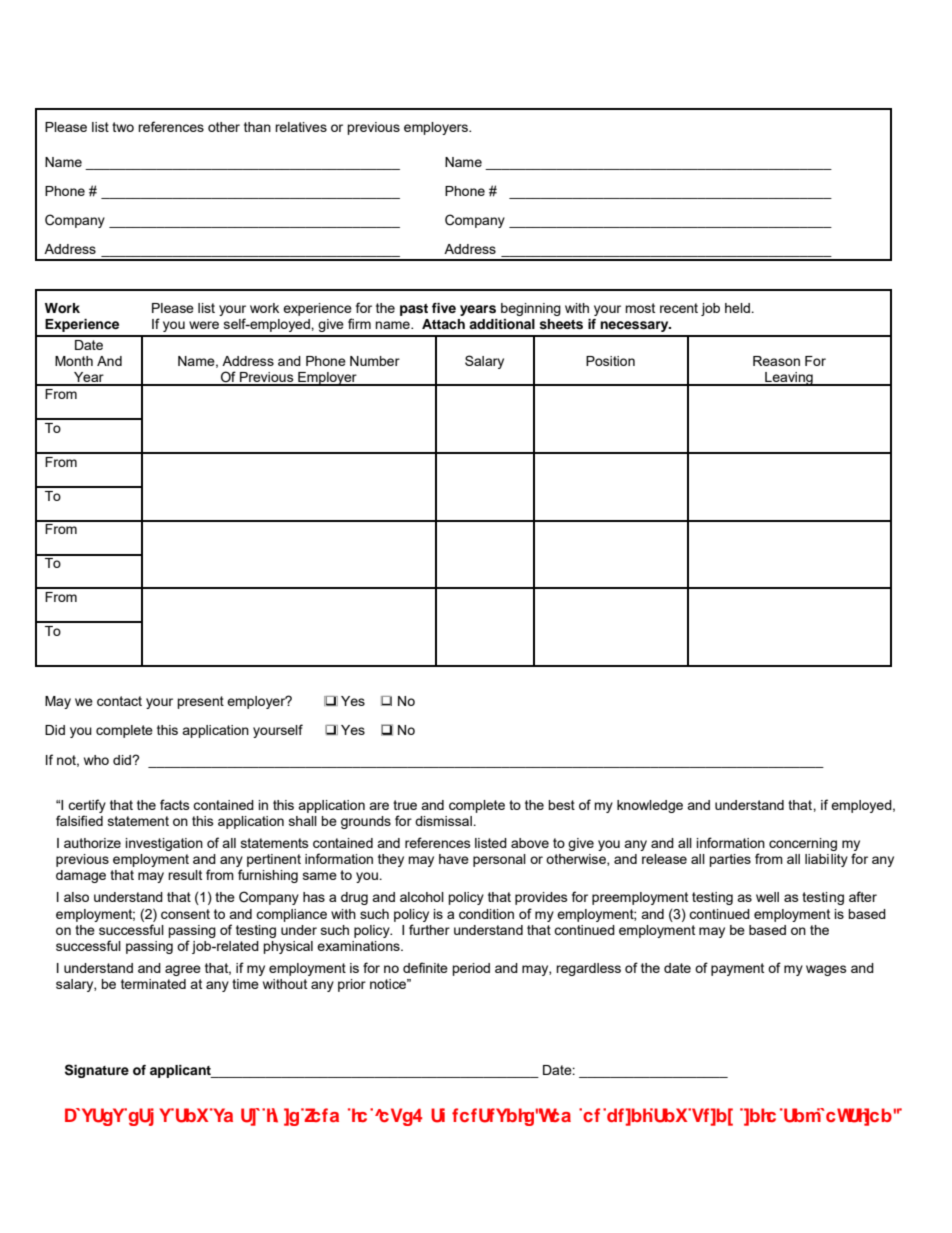  Describe the element at coordinates (443, 324) in the screenshot. I see `Attach` at that location.
